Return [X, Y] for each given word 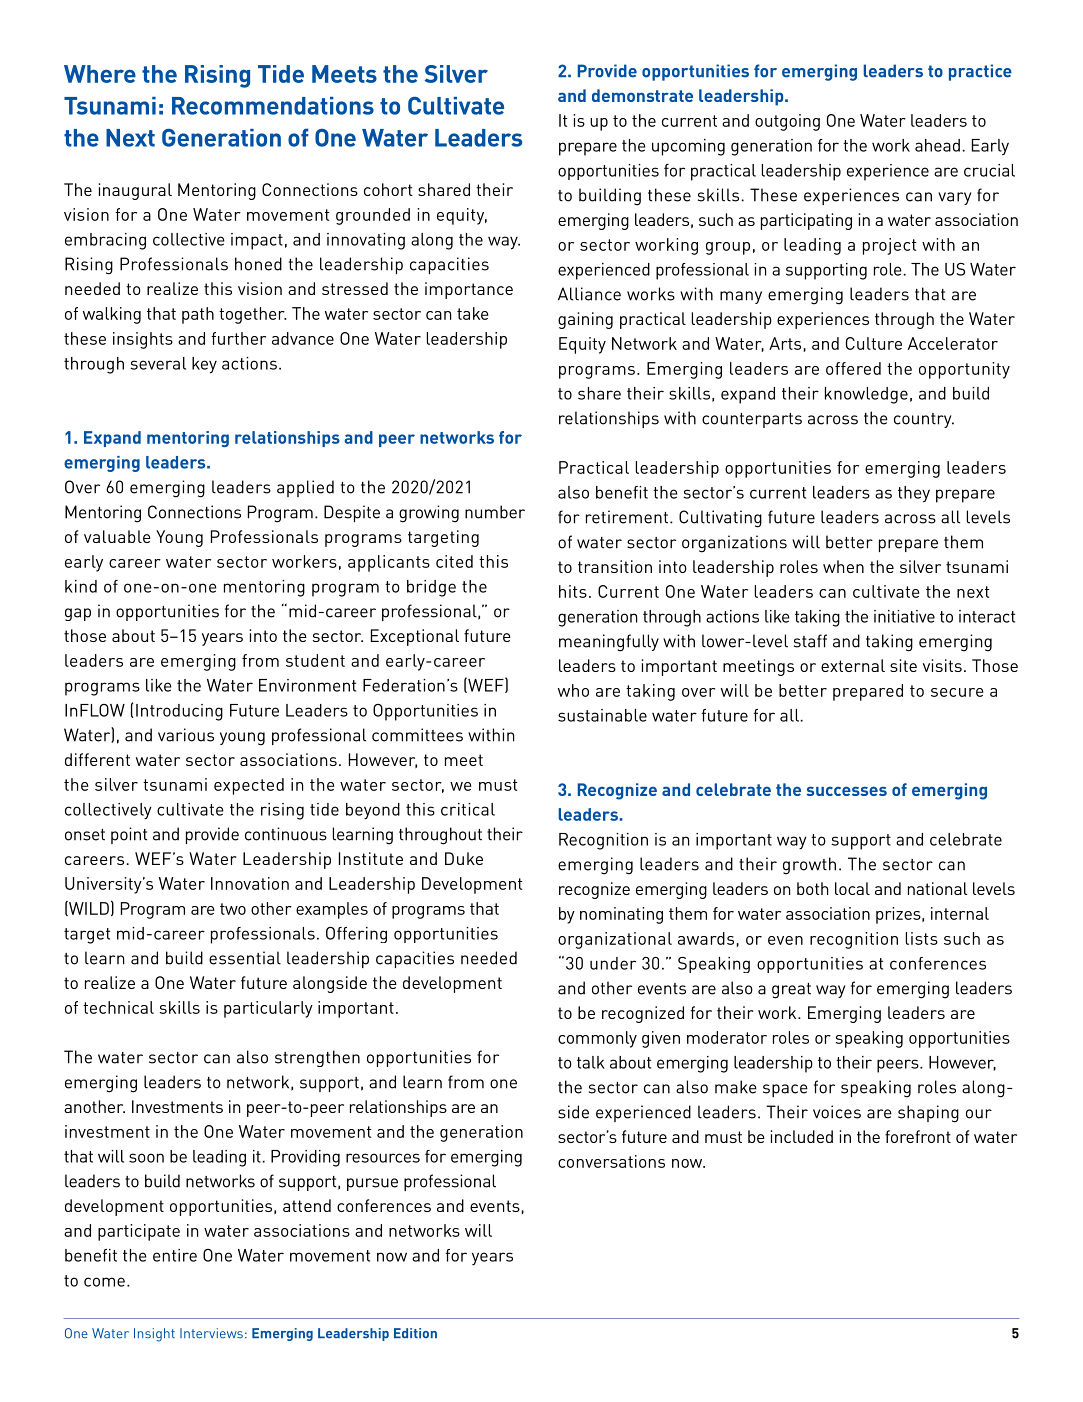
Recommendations [273, 106]
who [573, 690]
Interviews [211, 1333]
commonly [597, 1039]
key [204, 365]
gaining [585, 320]
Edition [415, 1333]
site [903, 665]
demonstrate [642, 95]
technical [118, 1007]
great [791, 991]
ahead [937, 145]
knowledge [866, 395]
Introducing [179, 712]
